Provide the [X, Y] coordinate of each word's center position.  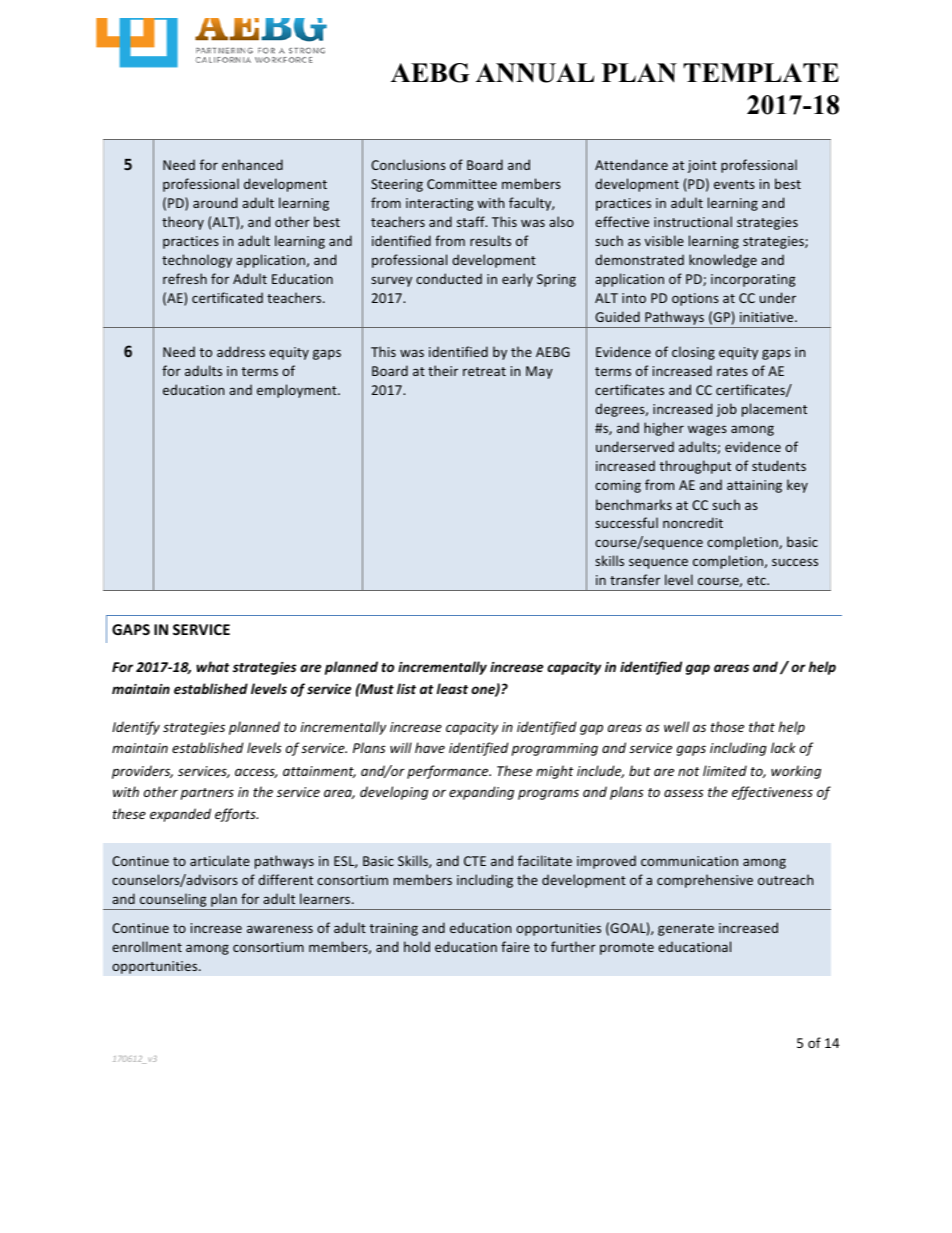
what [213, 666]
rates [732, 371]
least [452, 688]
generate [686, 930]
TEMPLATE [761, 72]
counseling [173, 900]
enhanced [252, 164]
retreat [484, 371]
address [241, 351]
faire [515, 946]
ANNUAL [535, 73]
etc [757, 580]
